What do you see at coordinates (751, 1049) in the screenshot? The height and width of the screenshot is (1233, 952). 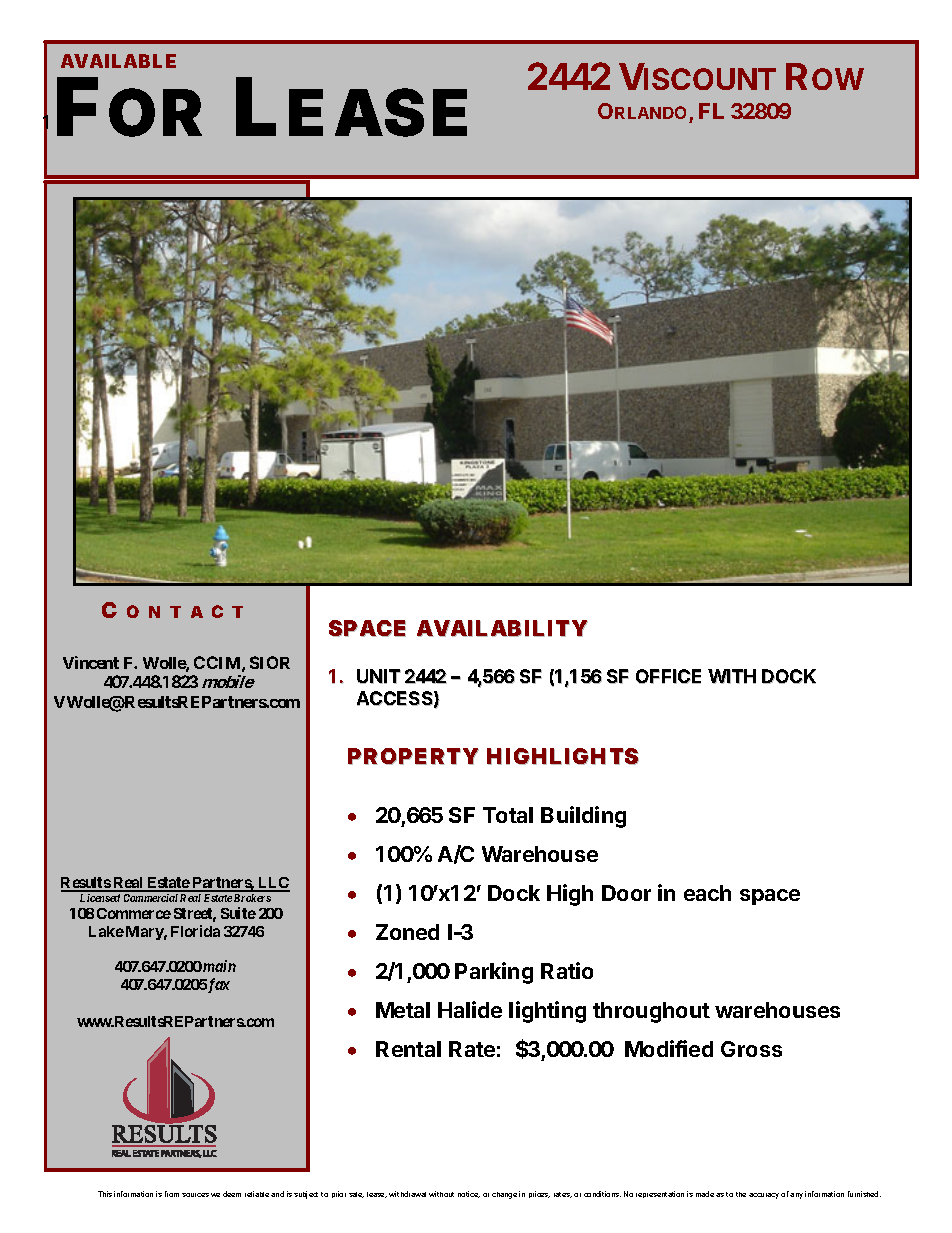 I see `Gross` at bounding box center [751, 1049].
